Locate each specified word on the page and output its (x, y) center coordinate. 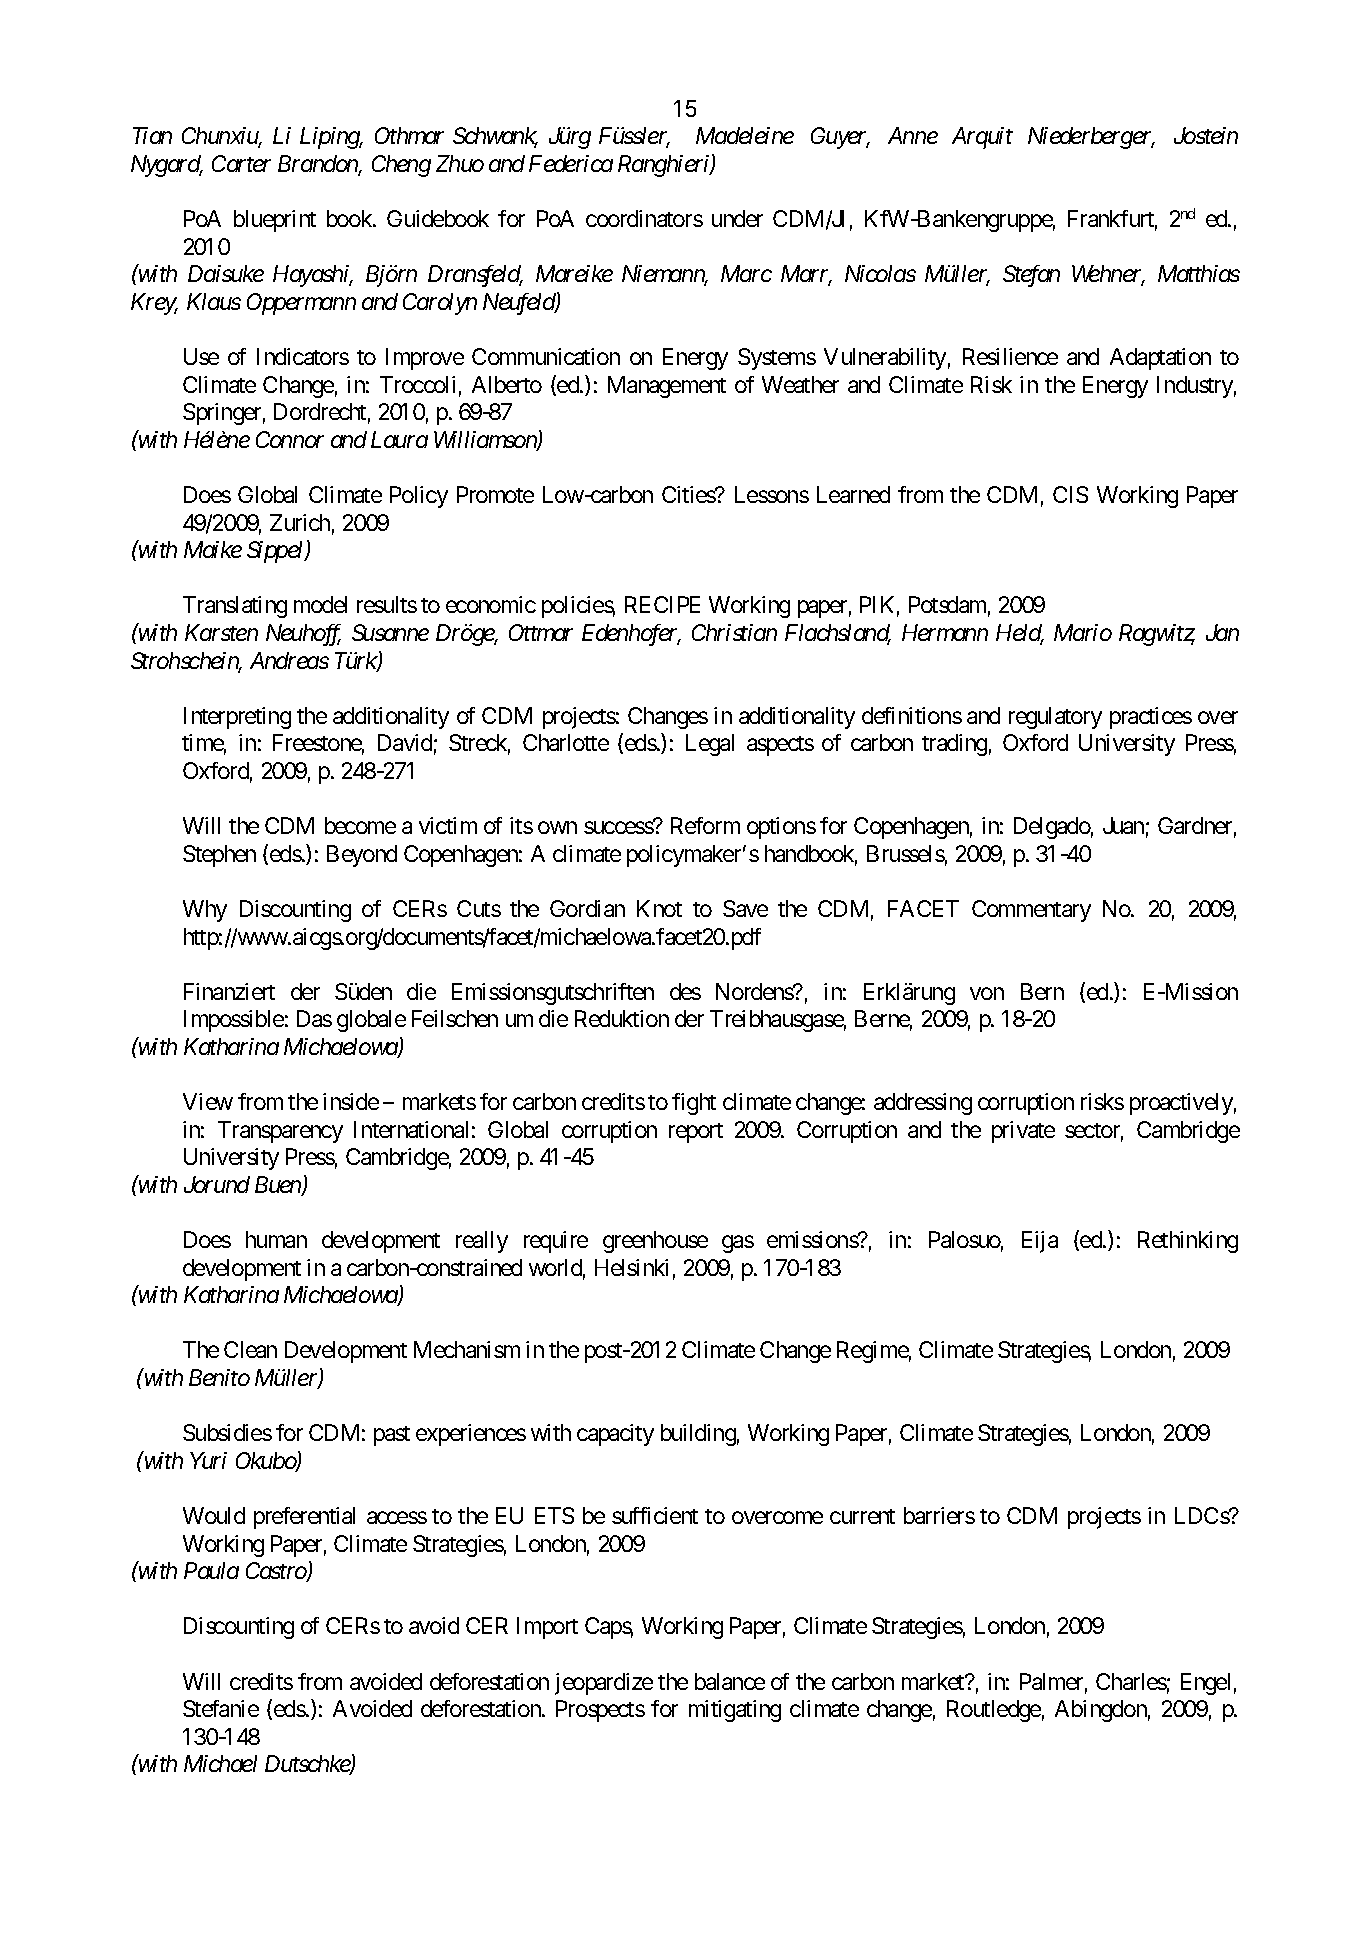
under (737, 218)
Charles (1131, 1681)
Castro (277, 1572)
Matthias (1199, 273)
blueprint (275, 221)
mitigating (735, 1711)
